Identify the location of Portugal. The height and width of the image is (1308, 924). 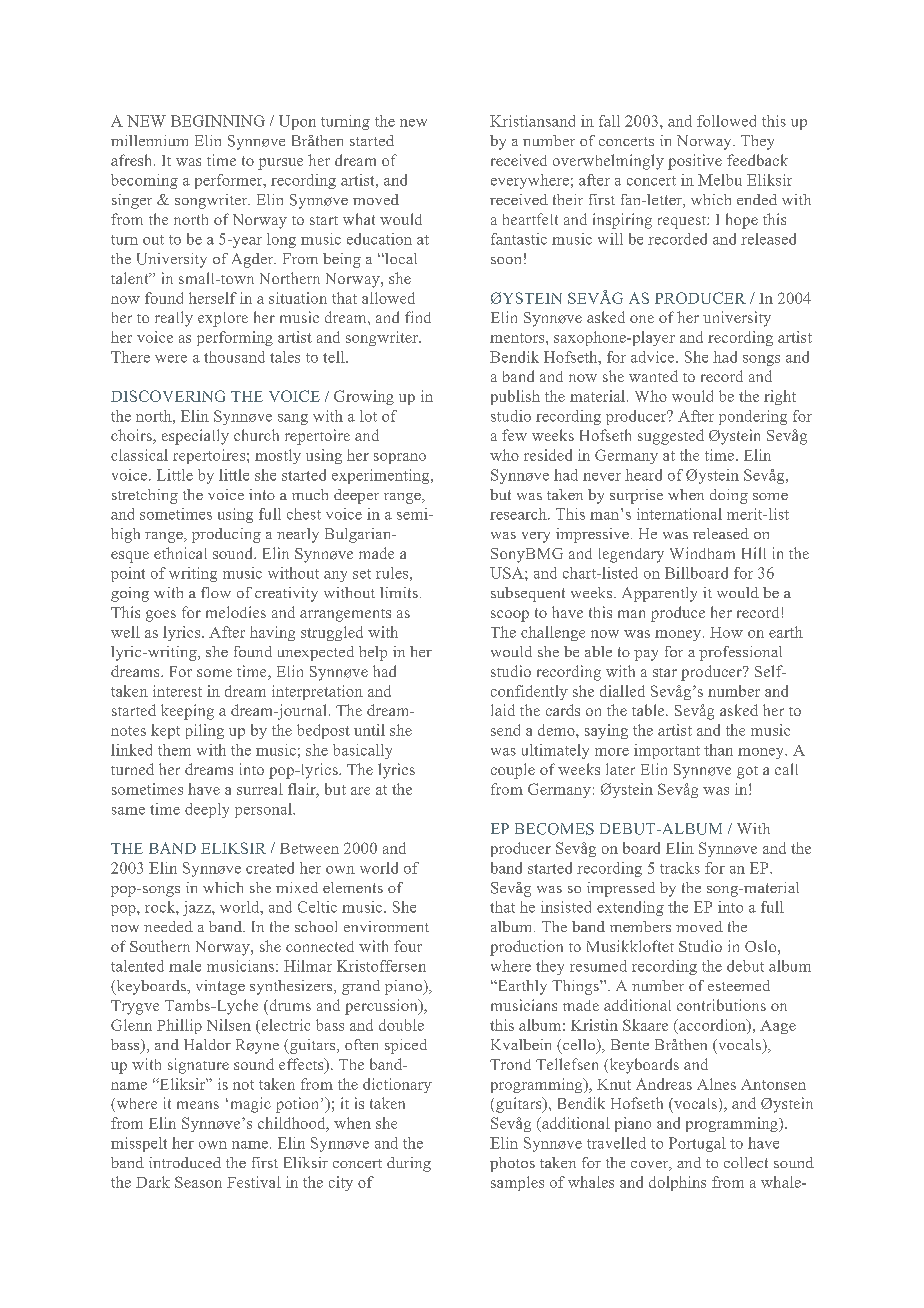
(697, 1144).
